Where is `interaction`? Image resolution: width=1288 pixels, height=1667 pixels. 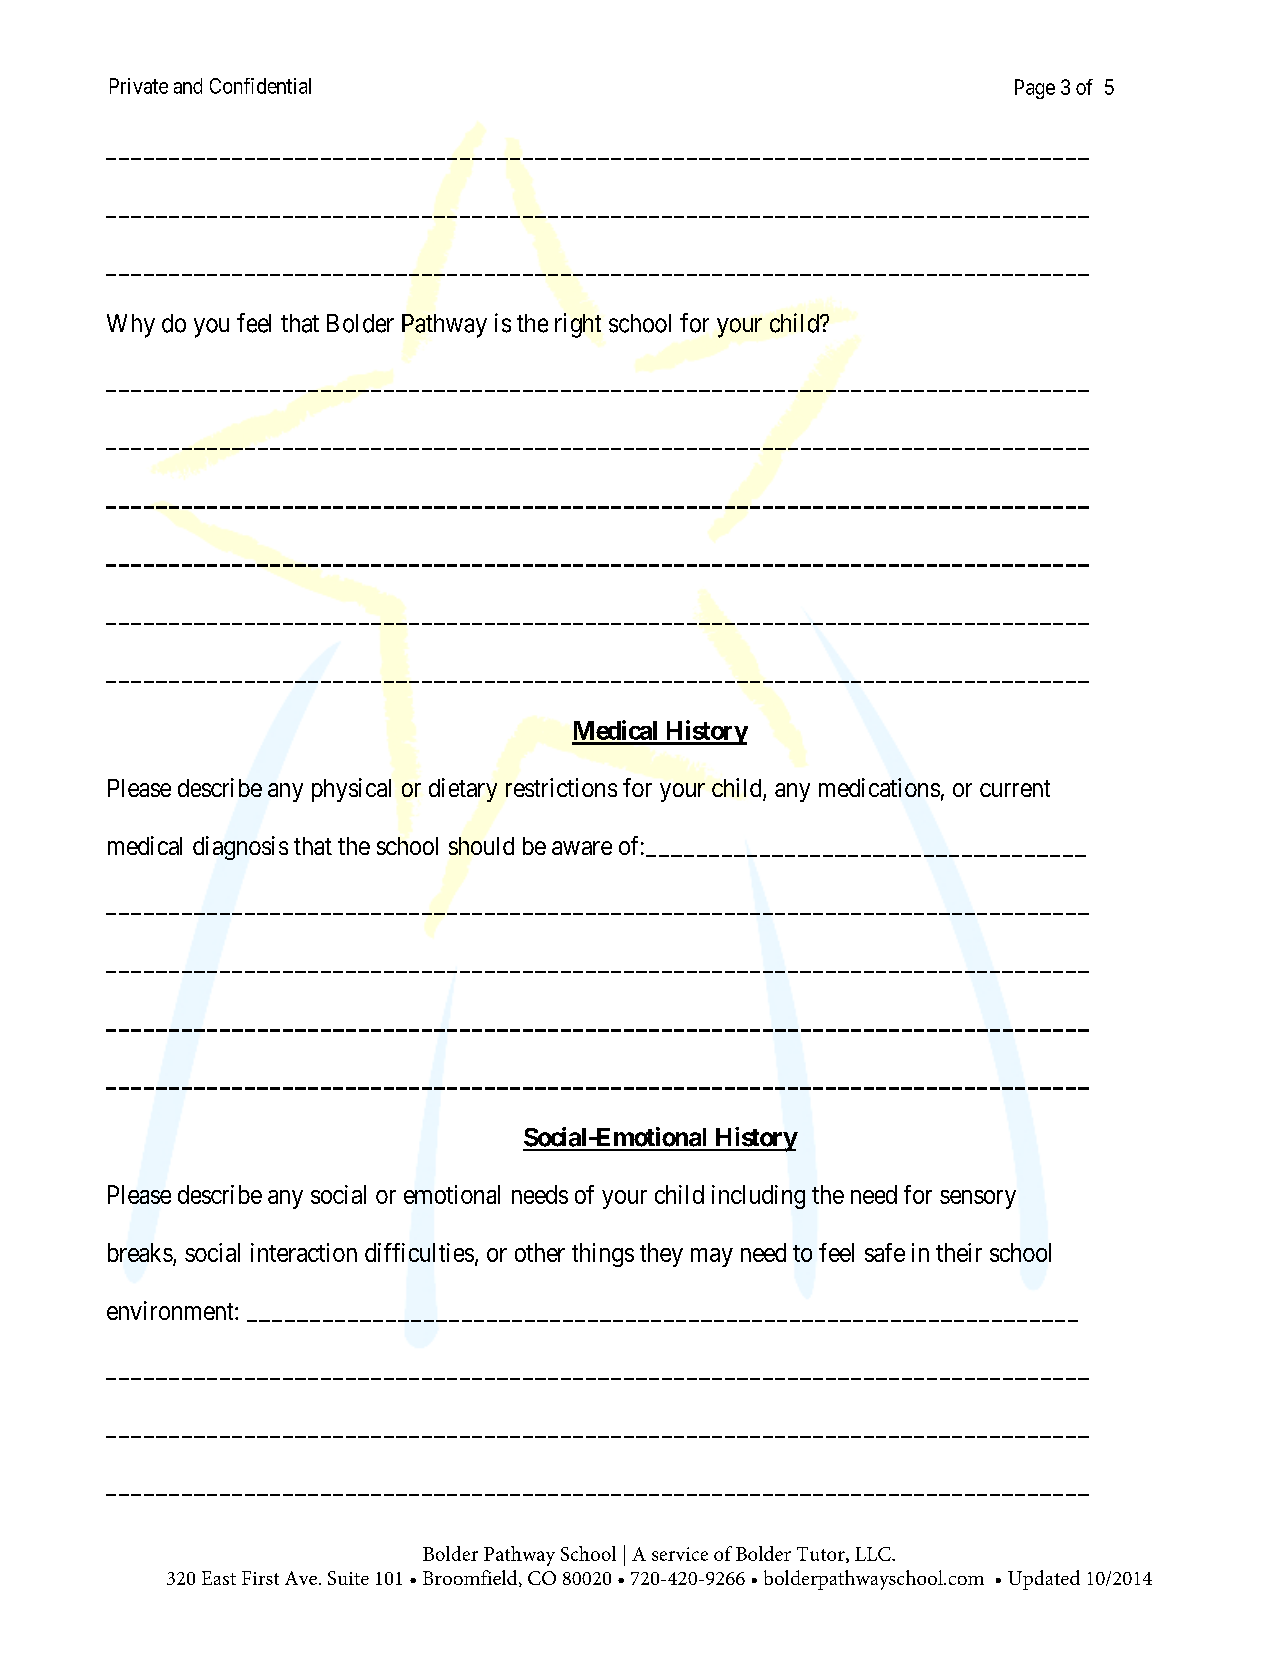 interaction is located at coordinates (304, 1252).
